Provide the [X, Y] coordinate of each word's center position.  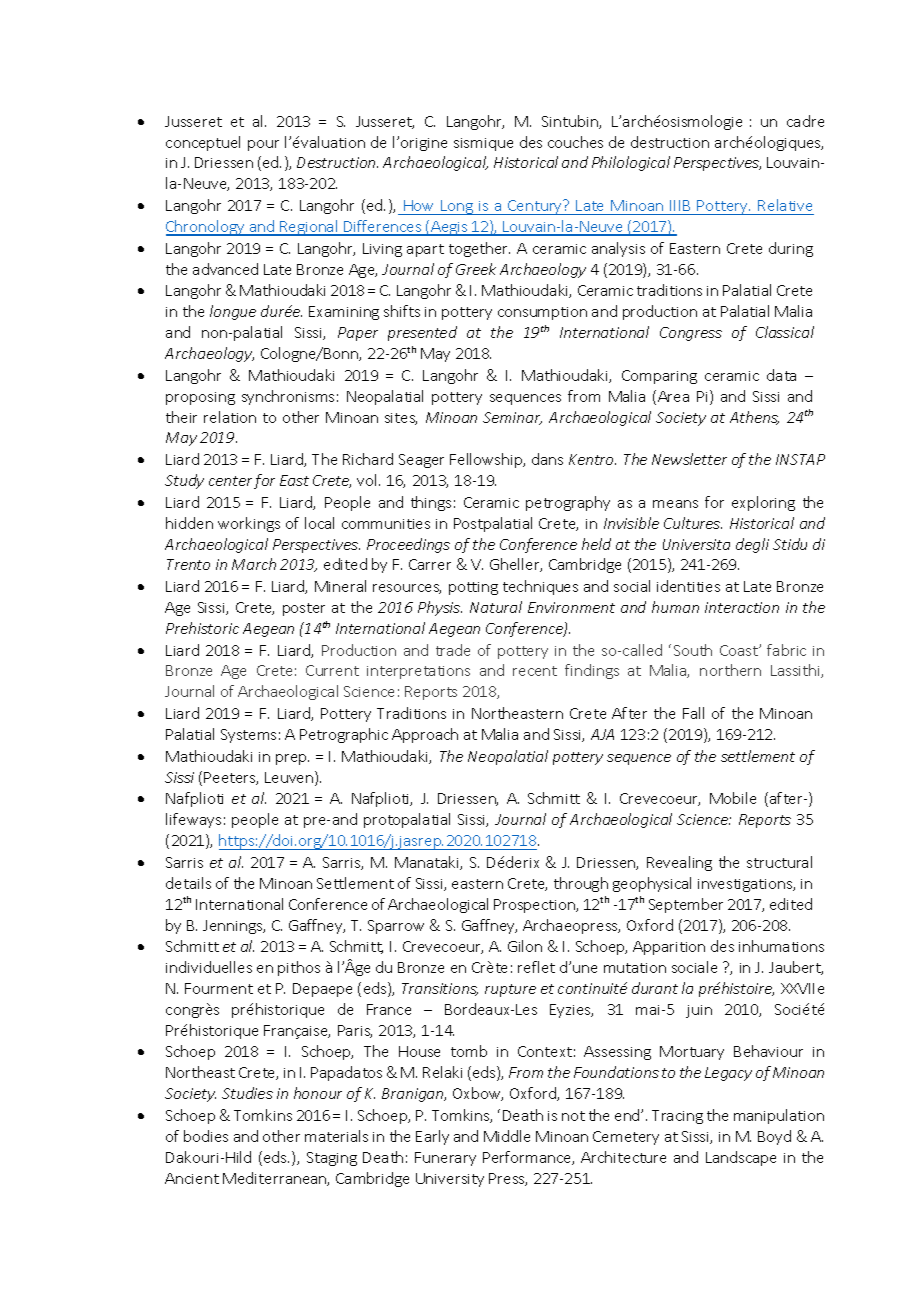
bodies [206, 1136]
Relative [785, 205]
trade [453, 650]
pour [263, 145]
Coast [740, 650]
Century [535, 207]
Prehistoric [202, 628]
